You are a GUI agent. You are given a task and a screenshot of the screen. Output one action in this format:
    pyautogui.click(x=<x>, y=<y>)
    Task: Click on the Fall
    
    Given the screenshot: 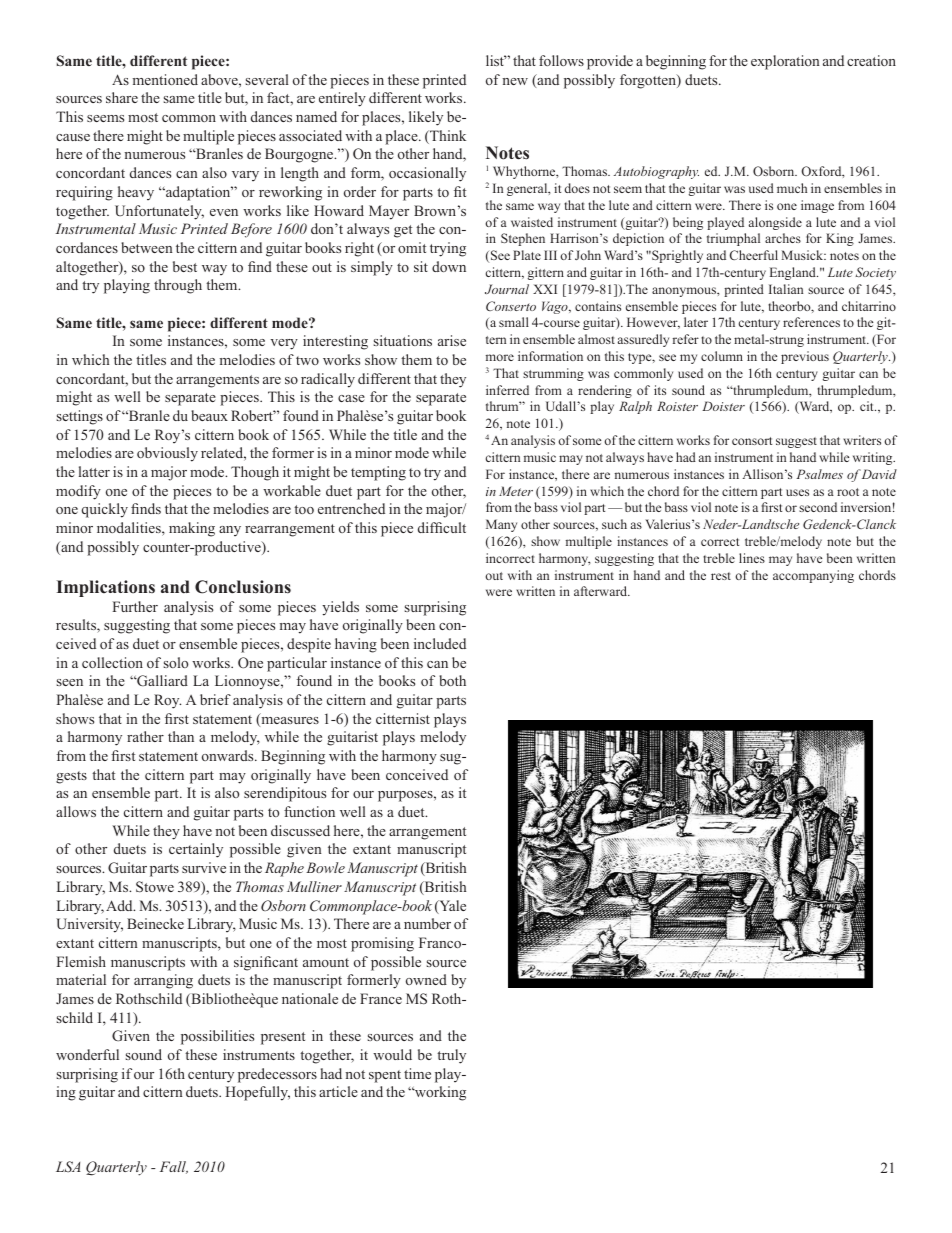 What is the action you would take?
    pyautogui.click(x=174, y=1167)
